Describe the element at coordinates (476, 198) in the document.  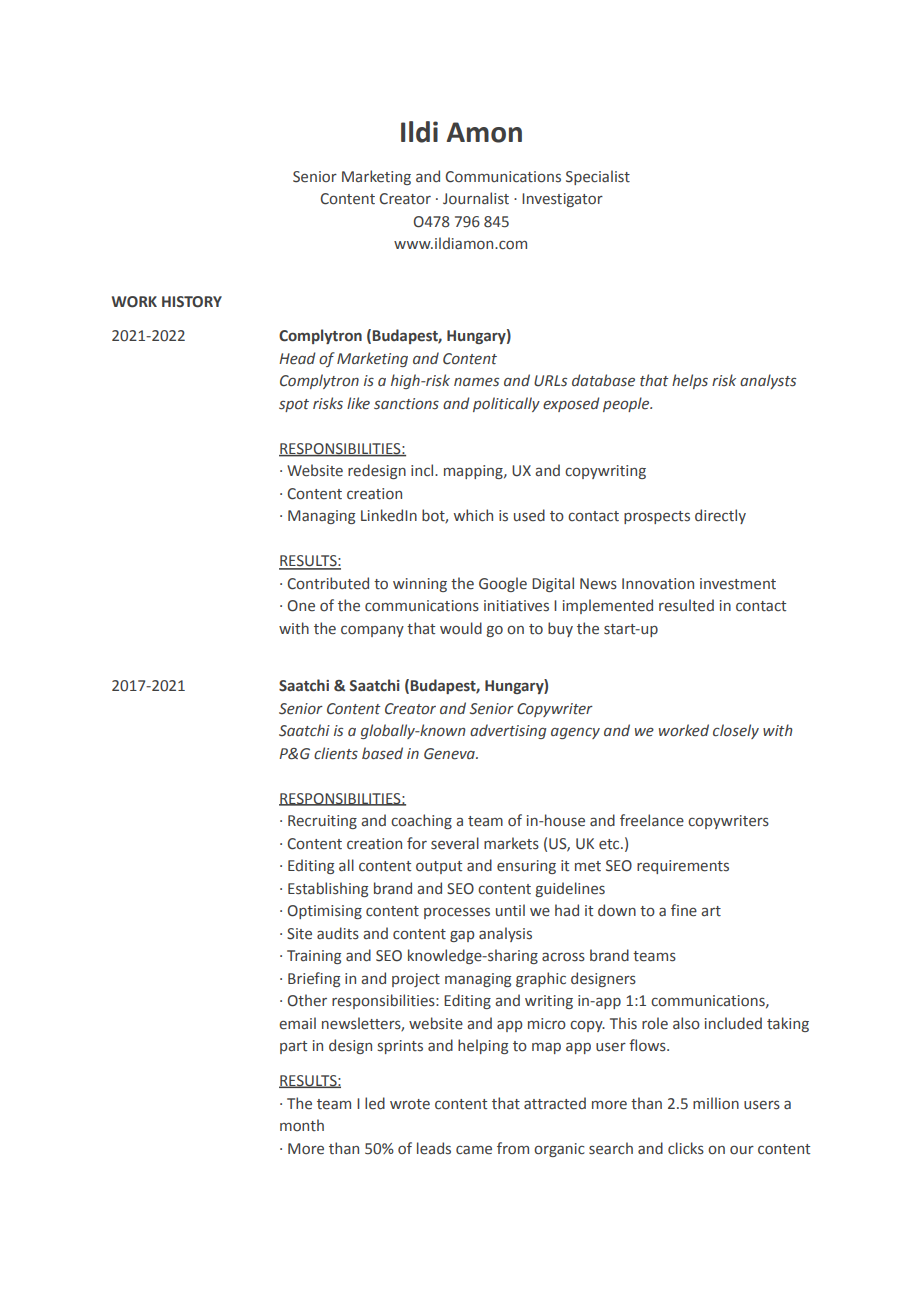
I see `Journalist` at that location.
